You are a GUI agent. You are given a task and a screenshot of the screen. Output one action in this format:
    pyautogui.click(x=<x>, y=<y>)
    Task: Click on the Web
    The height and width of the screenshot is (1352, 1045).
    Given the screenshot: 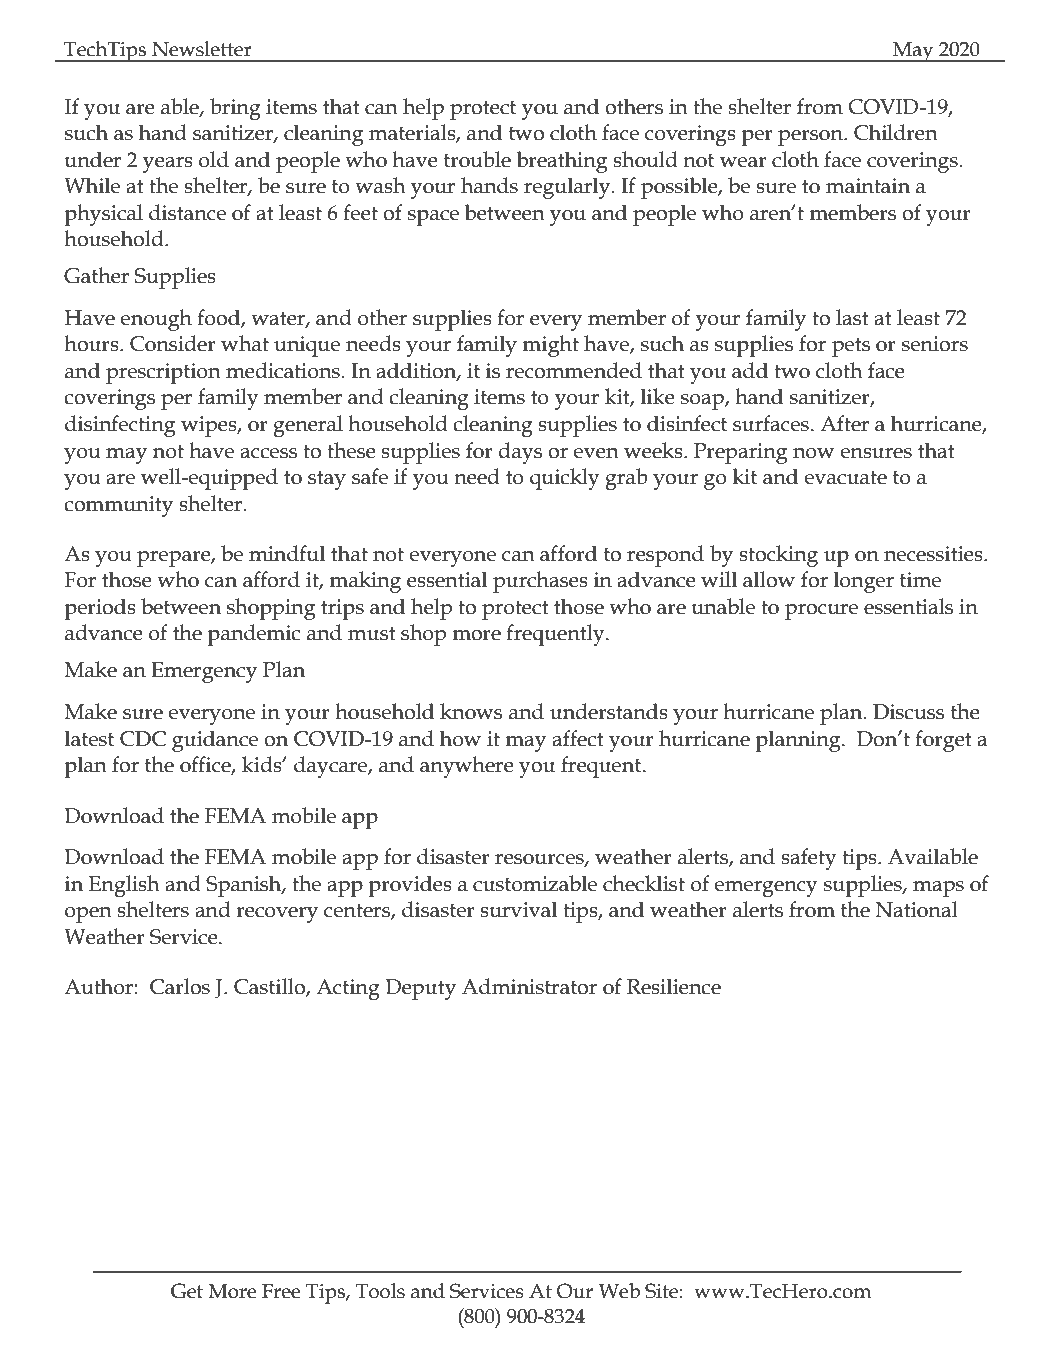 What is the action you would take?
    pyautogui.click(x=619, y=1291)
